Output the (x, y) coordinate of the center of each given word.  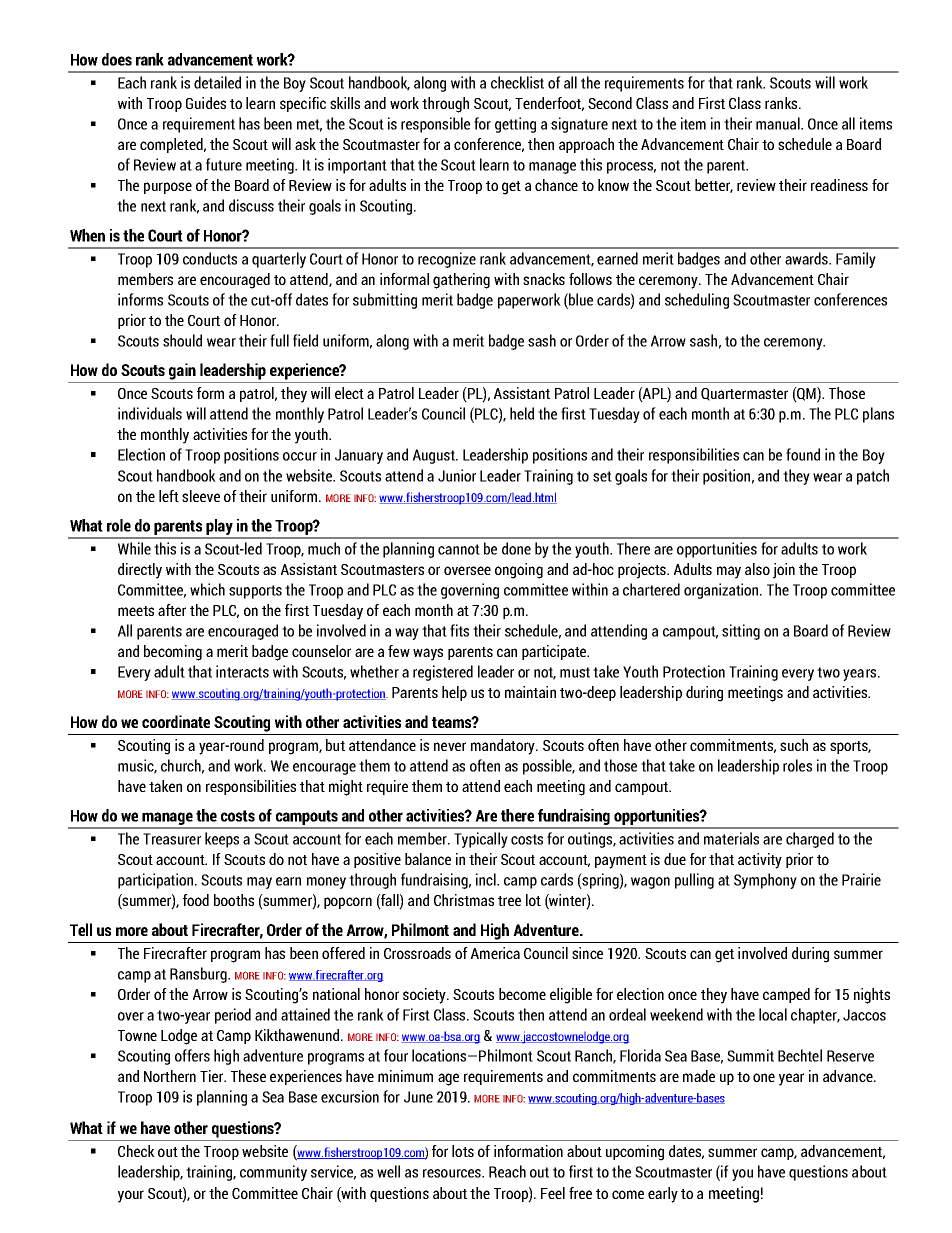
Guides (206, 103)
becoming (173, 653)
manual (779, 123)
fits (459, 630)
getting (515, 125)
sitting (741, 632)
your (131, 1196)
